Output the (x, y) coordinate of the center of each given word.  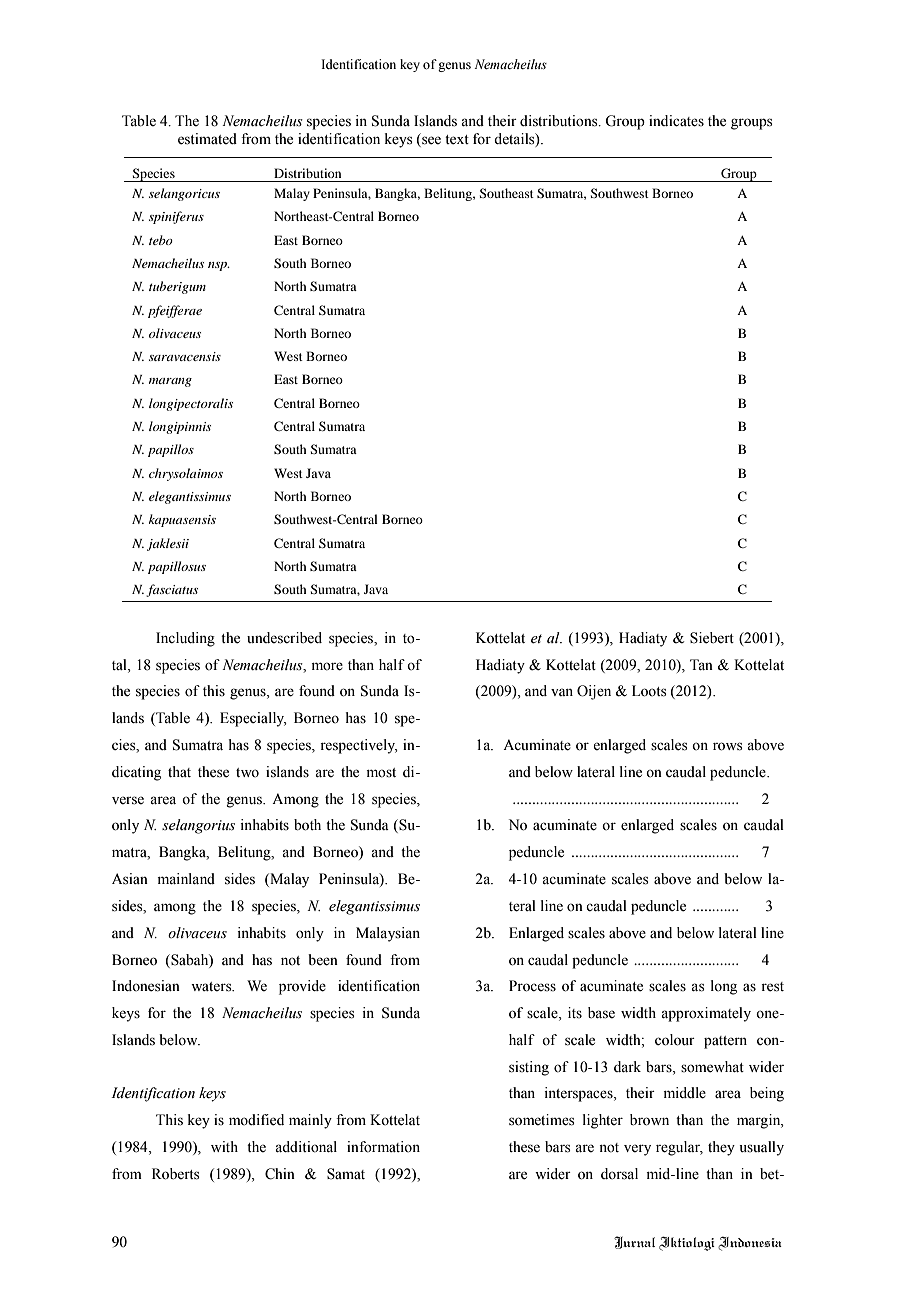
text (457, 140)
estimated (207, 139)
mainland (186, 878)
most (381, 773)
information (383, 1147)
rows (728, 746)
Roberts (176, 1174)
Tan (701, 664)
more (327, 666)
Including (185, 639)
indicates (676, 121)
